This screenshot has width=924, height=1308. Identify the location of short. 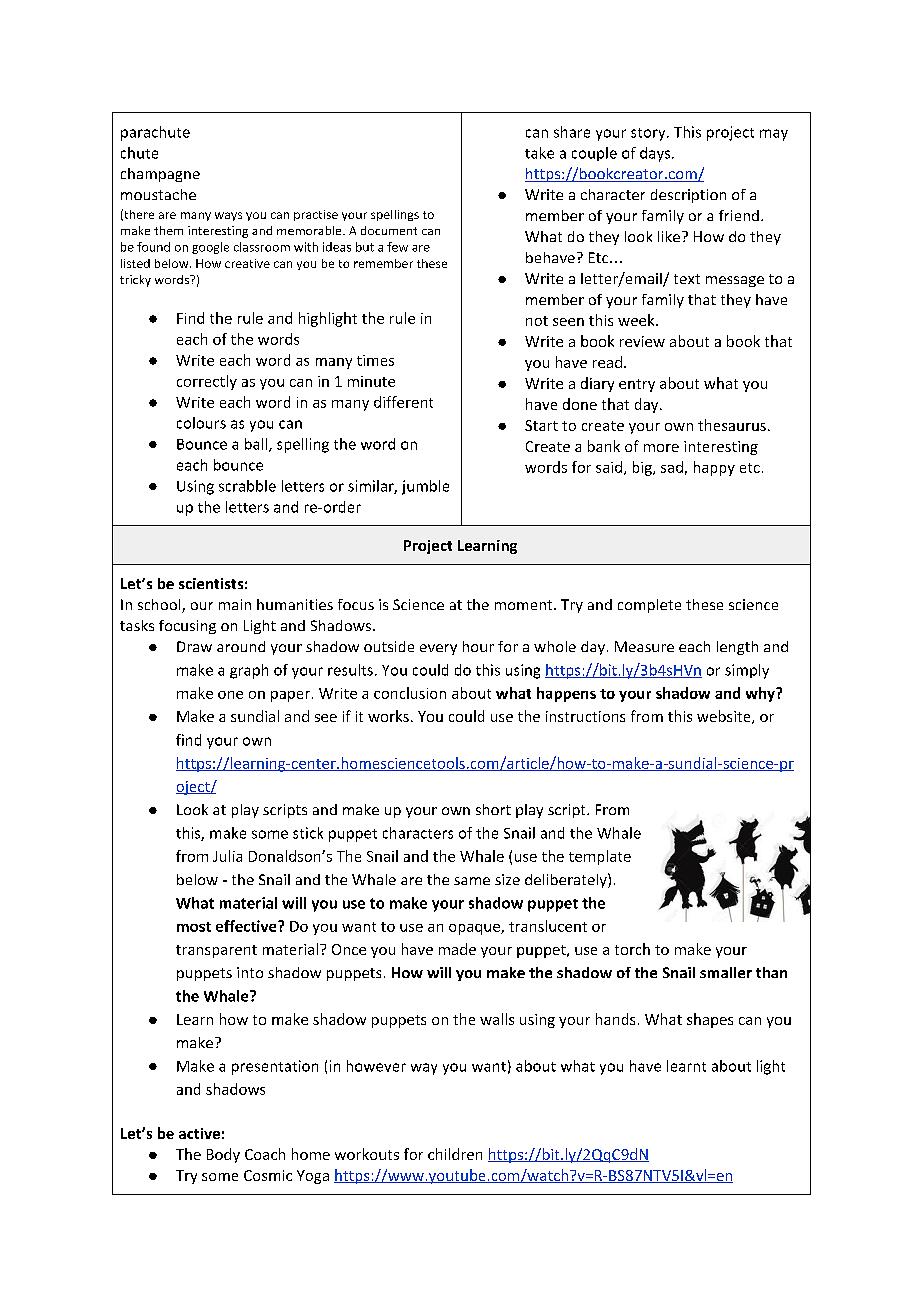
(493, 809).
